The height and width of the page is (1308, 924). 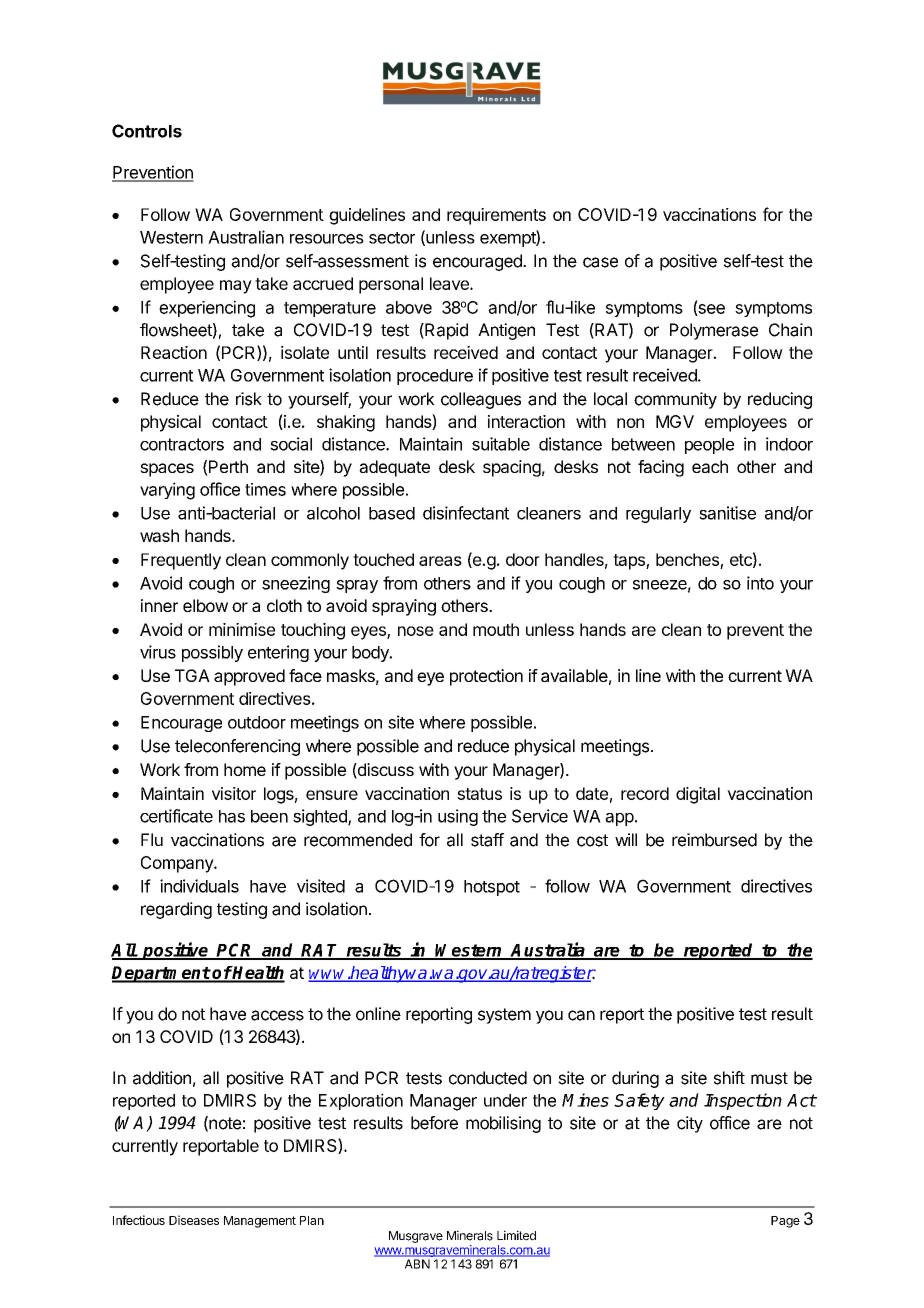 What do you see at coordinates (785, 1222) in the page?
I see `Page` at bounding box center [785, 1222].
